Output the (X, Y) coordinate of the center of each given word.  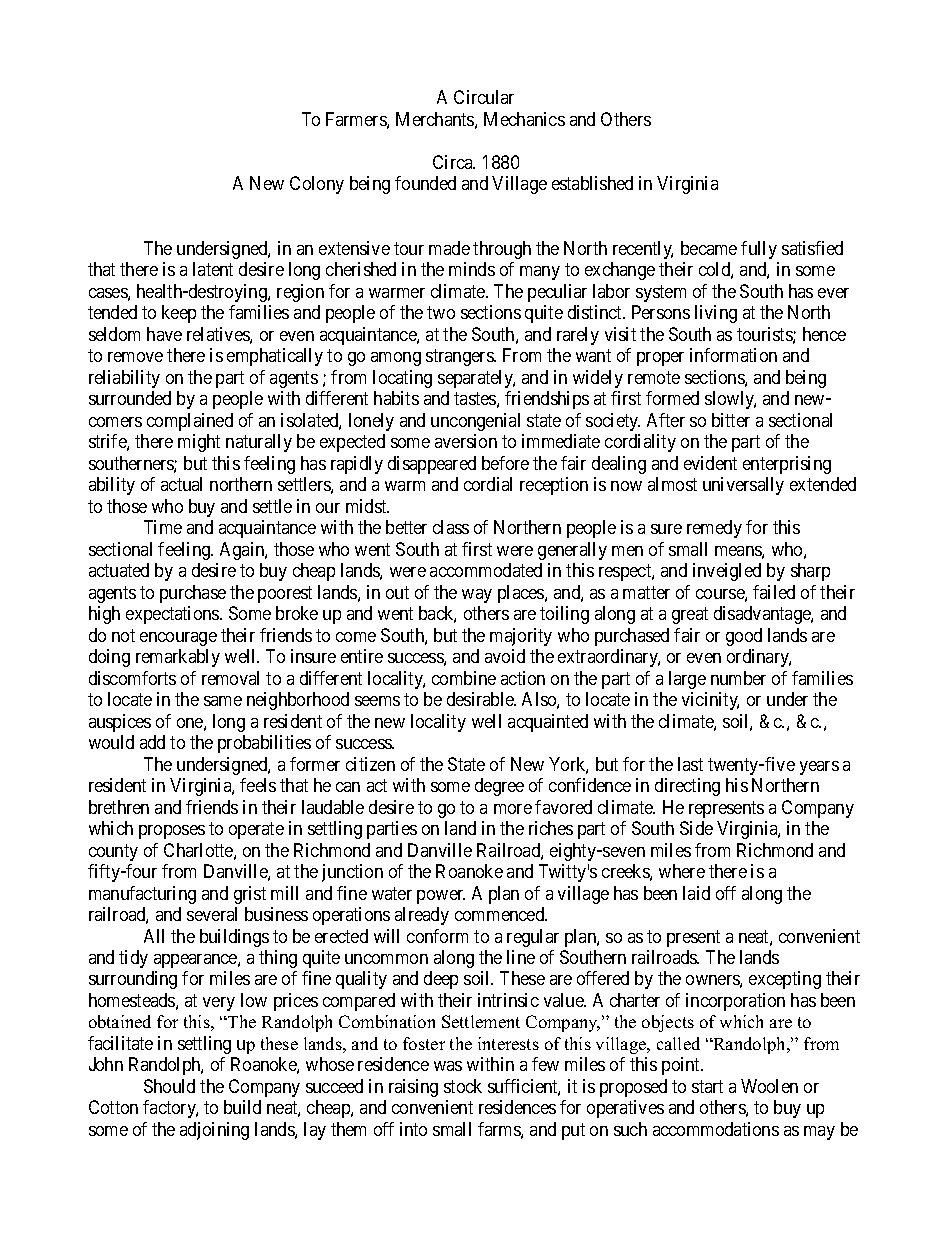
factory (170, 1109)
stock (463, 1086)
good (744, 637)
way (477, 596)
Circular (484, 97)
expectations (173, 615)
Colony (317, 185)
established (592, 183)
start (707, 1086)
